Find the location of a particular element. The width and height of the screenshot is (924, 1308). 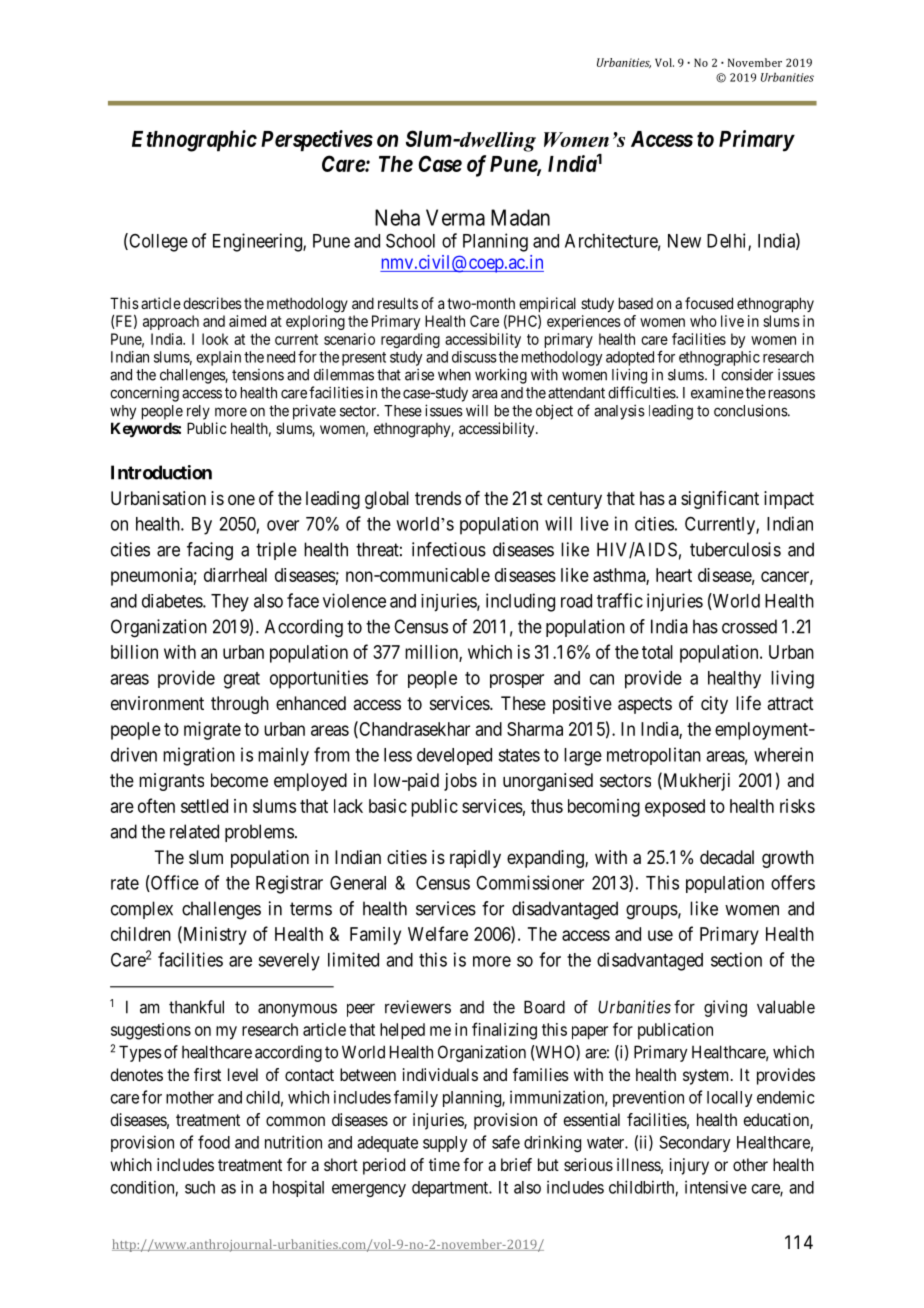

Verma is located at coordinates (455, 217).
